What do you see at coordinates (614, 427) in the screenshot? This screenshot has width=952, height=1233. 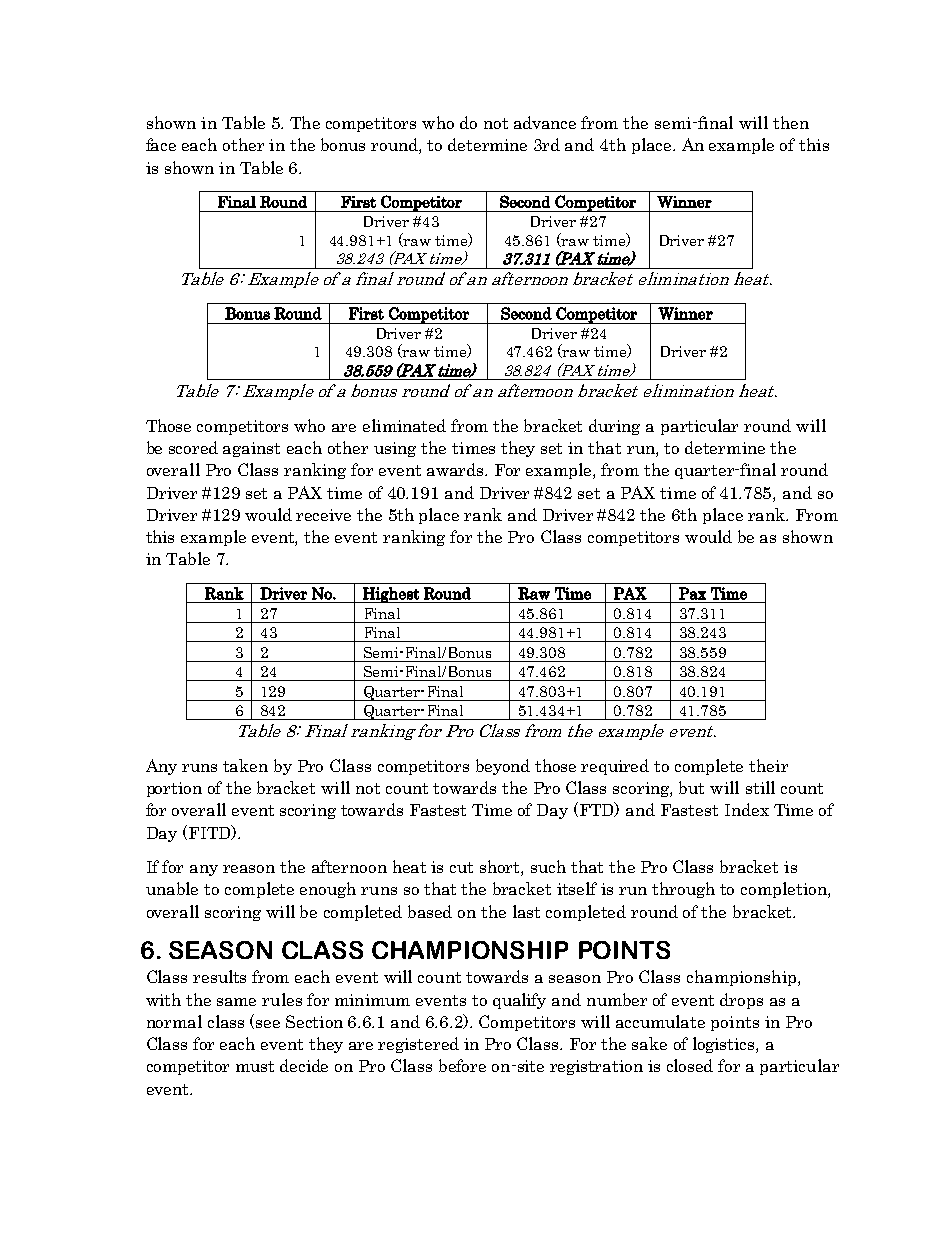 I see `during` at bounding box center [614, 427].
